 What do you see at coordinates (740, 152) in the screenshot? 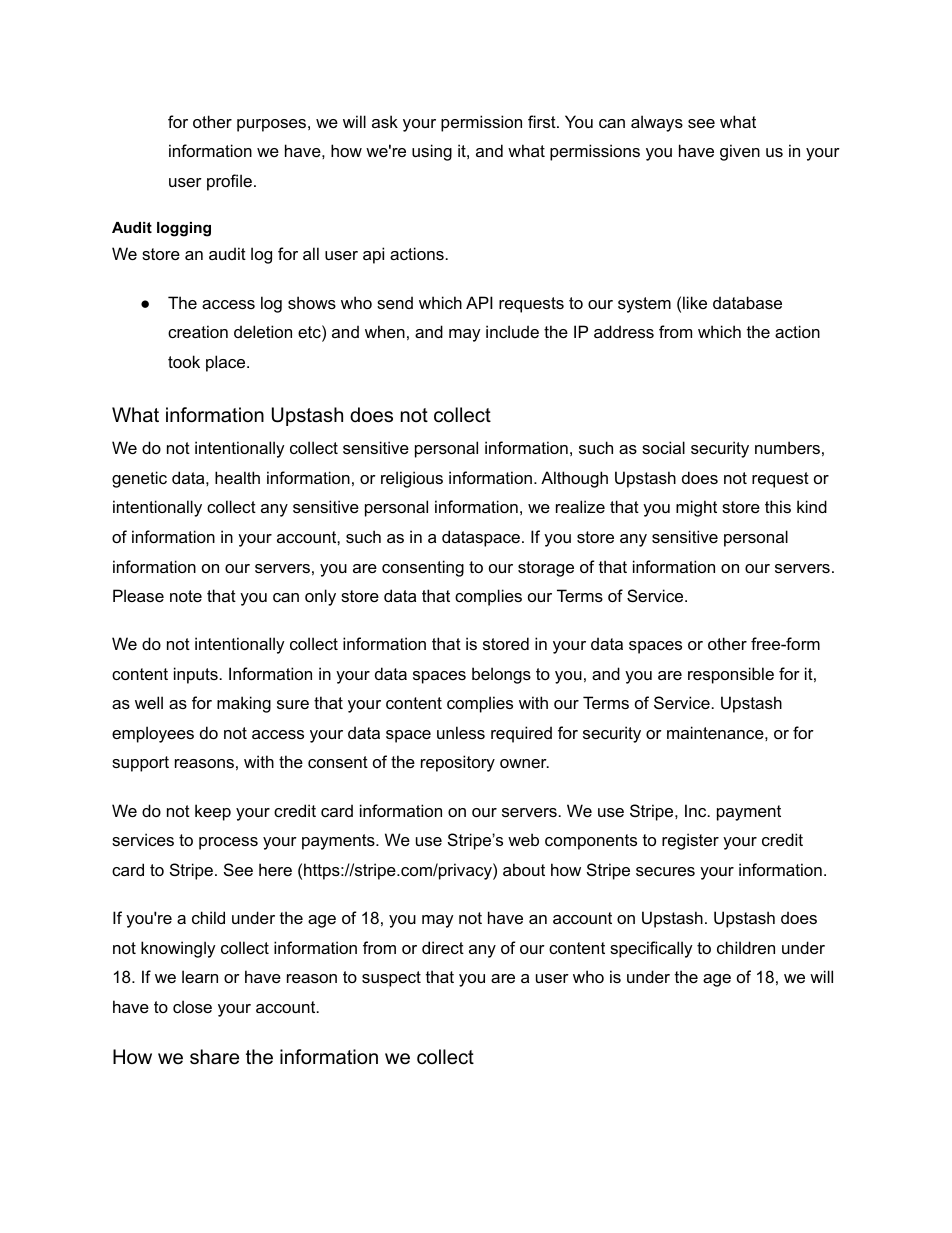
I see `given` at bounding box center [740, 152].
